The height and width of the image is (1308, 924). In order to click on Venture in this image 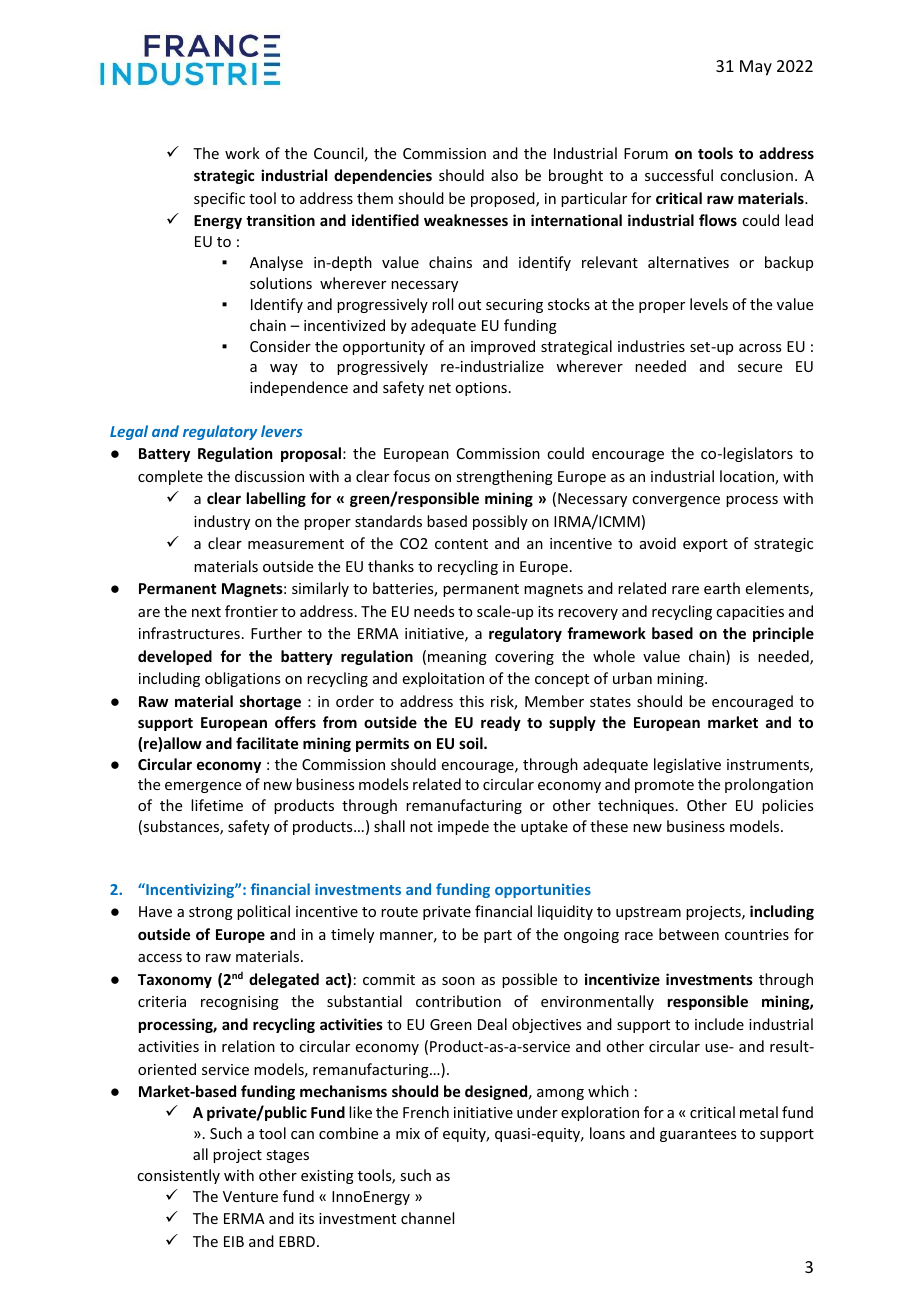, I will do `click(250, 1196)`.
